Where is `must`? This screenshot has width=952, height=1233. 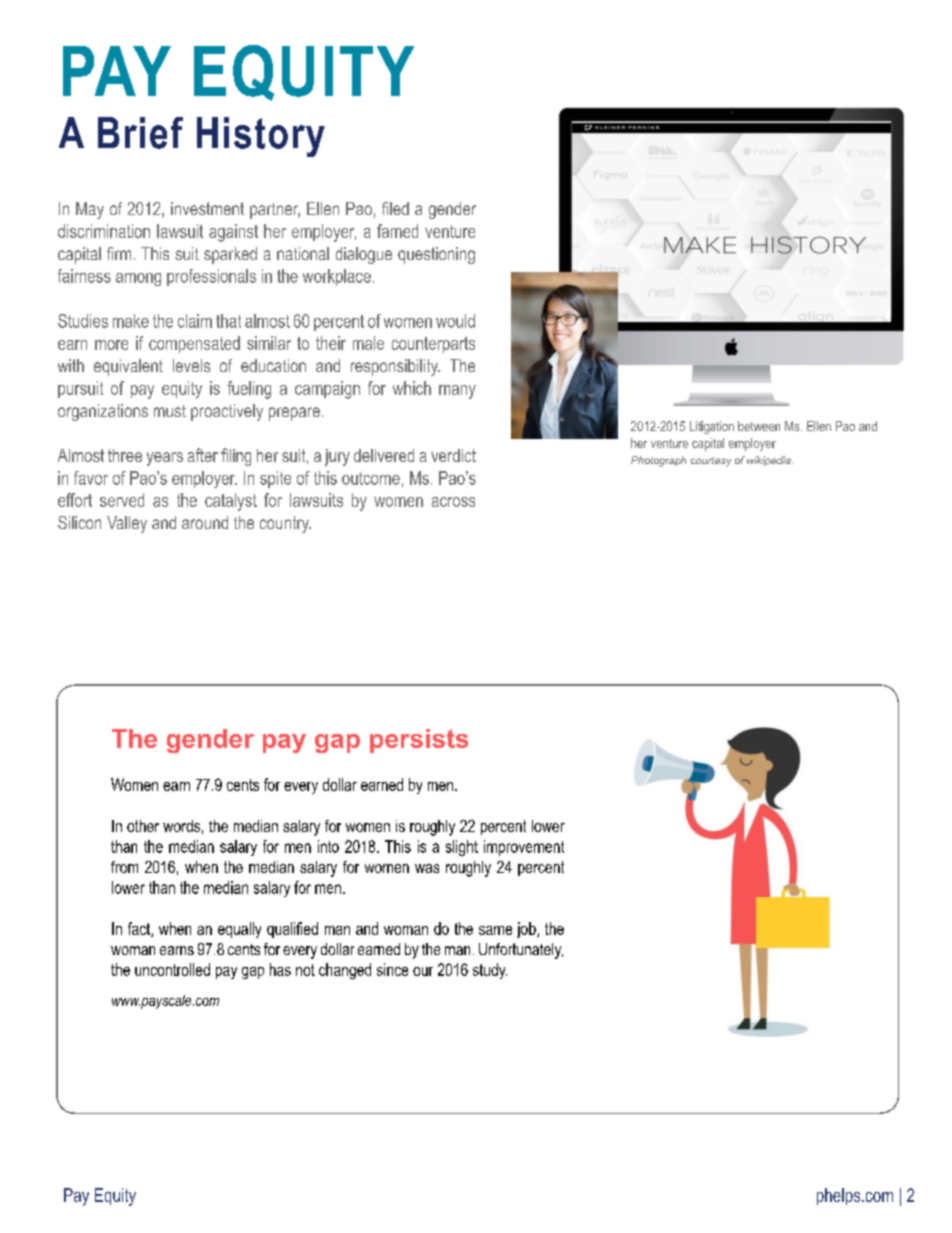
must is located at coordinates (170, 411).
